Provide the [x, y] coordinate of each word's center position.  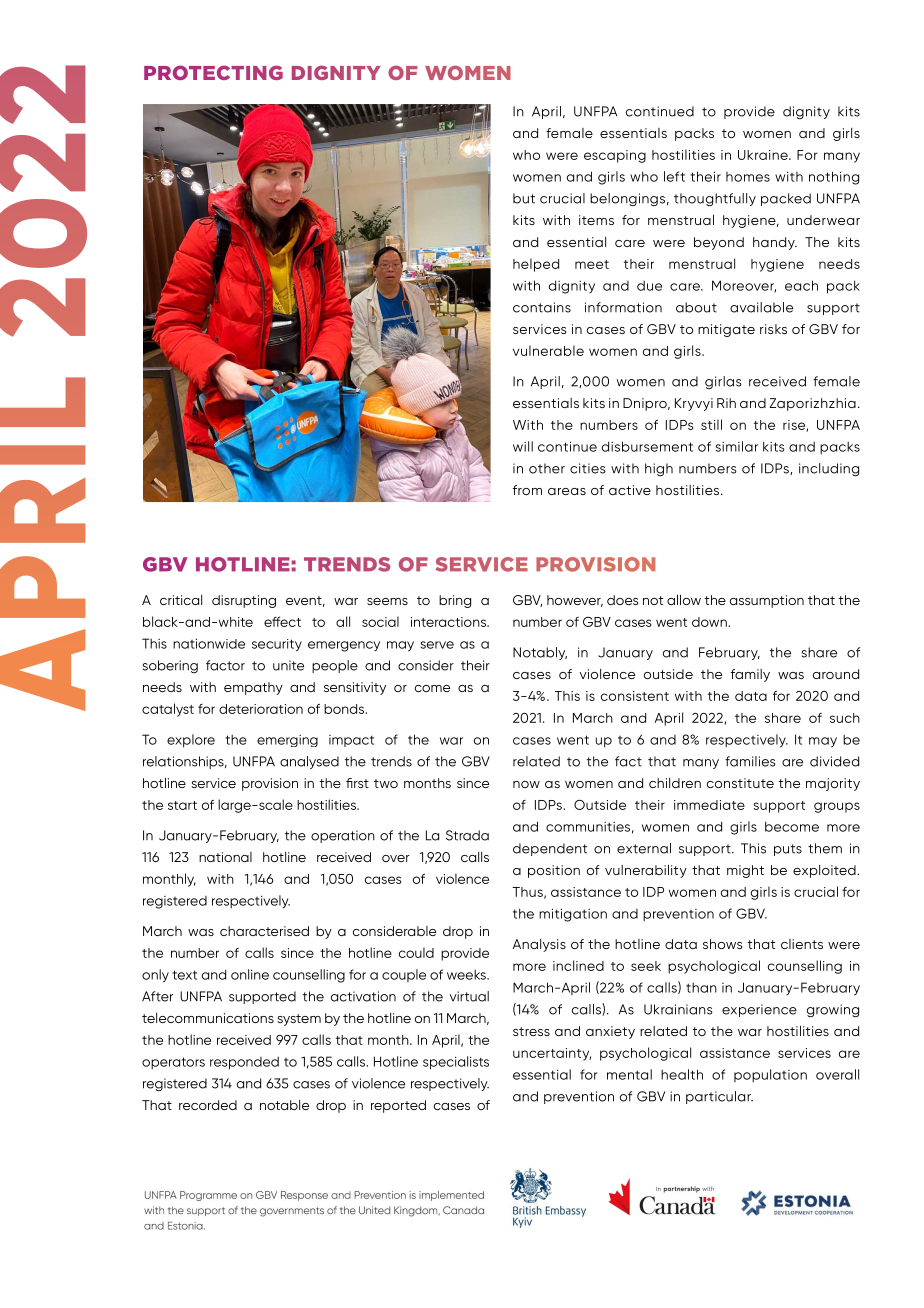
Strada [467, 835]
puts [788, 850]
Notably [540, 653]
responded [244, 1063]
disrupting [244, 601]
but [524, 198]
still [711, 424]
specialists [456, 1063]
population [770, 1076]
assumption [767, 601]
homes [748, 177]
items [596, 220]
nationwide [209, 643]
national [225, 857]
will [523, 446]
